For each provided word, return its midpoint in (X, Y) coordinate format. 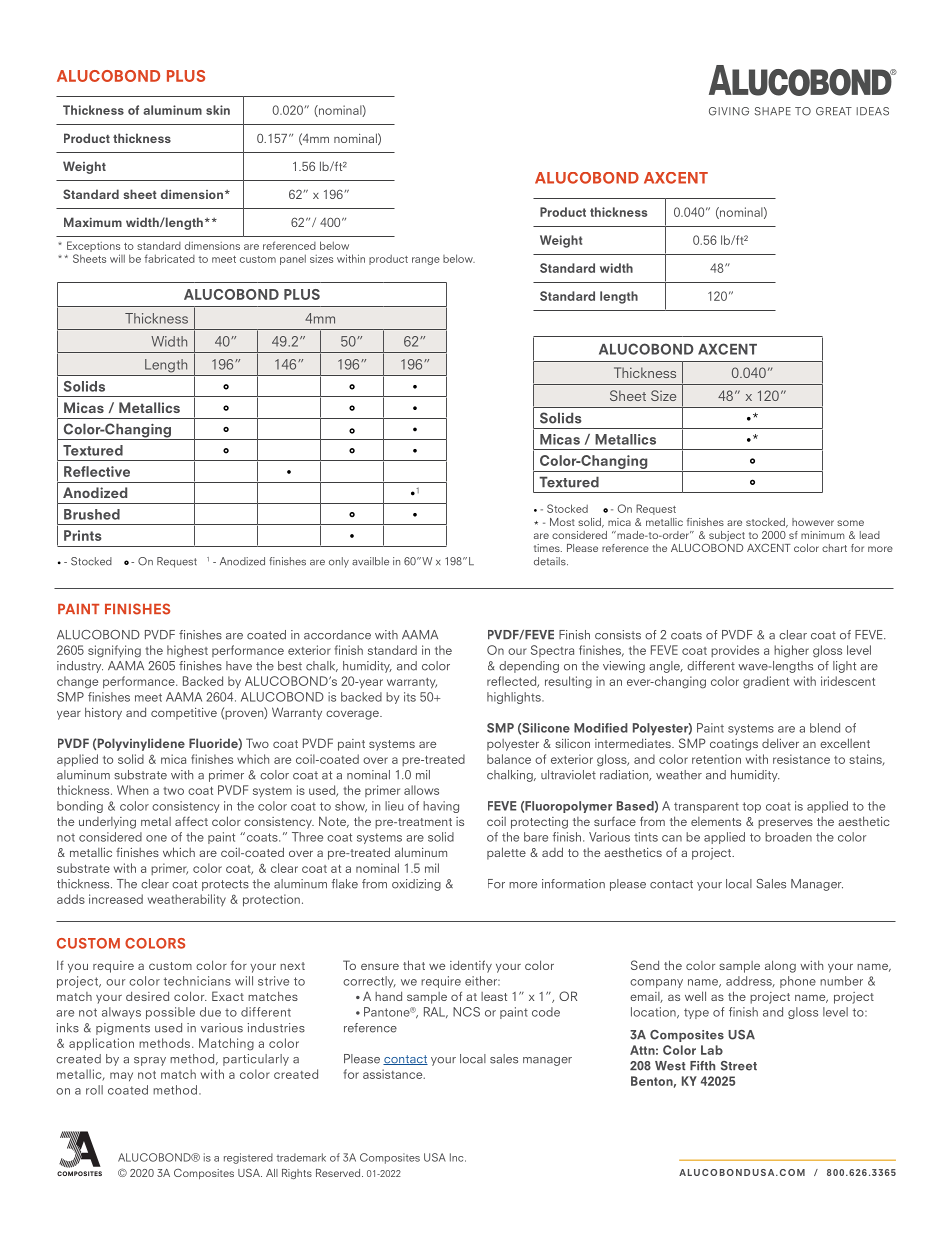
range (426, 261)
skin (218, 110)
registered (248, 1158)
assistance (394, 1074)
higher (791, 651)
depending (529, 667)
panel (293, 259)
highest (187, 651)
